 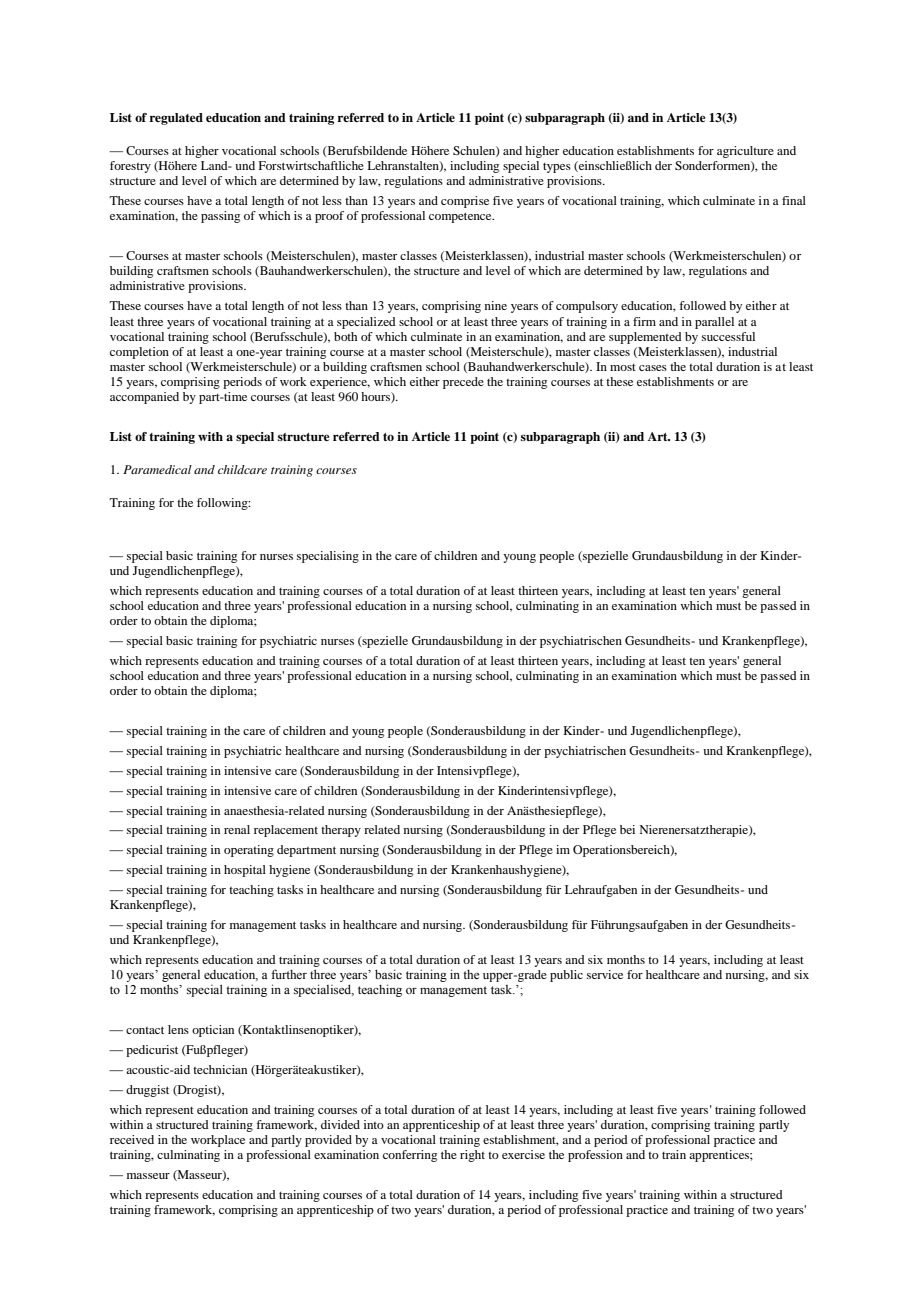 What do you see at coordinates (176, 119) in the screenshot?
I see `regulated` at bounding box center [176, 119].
